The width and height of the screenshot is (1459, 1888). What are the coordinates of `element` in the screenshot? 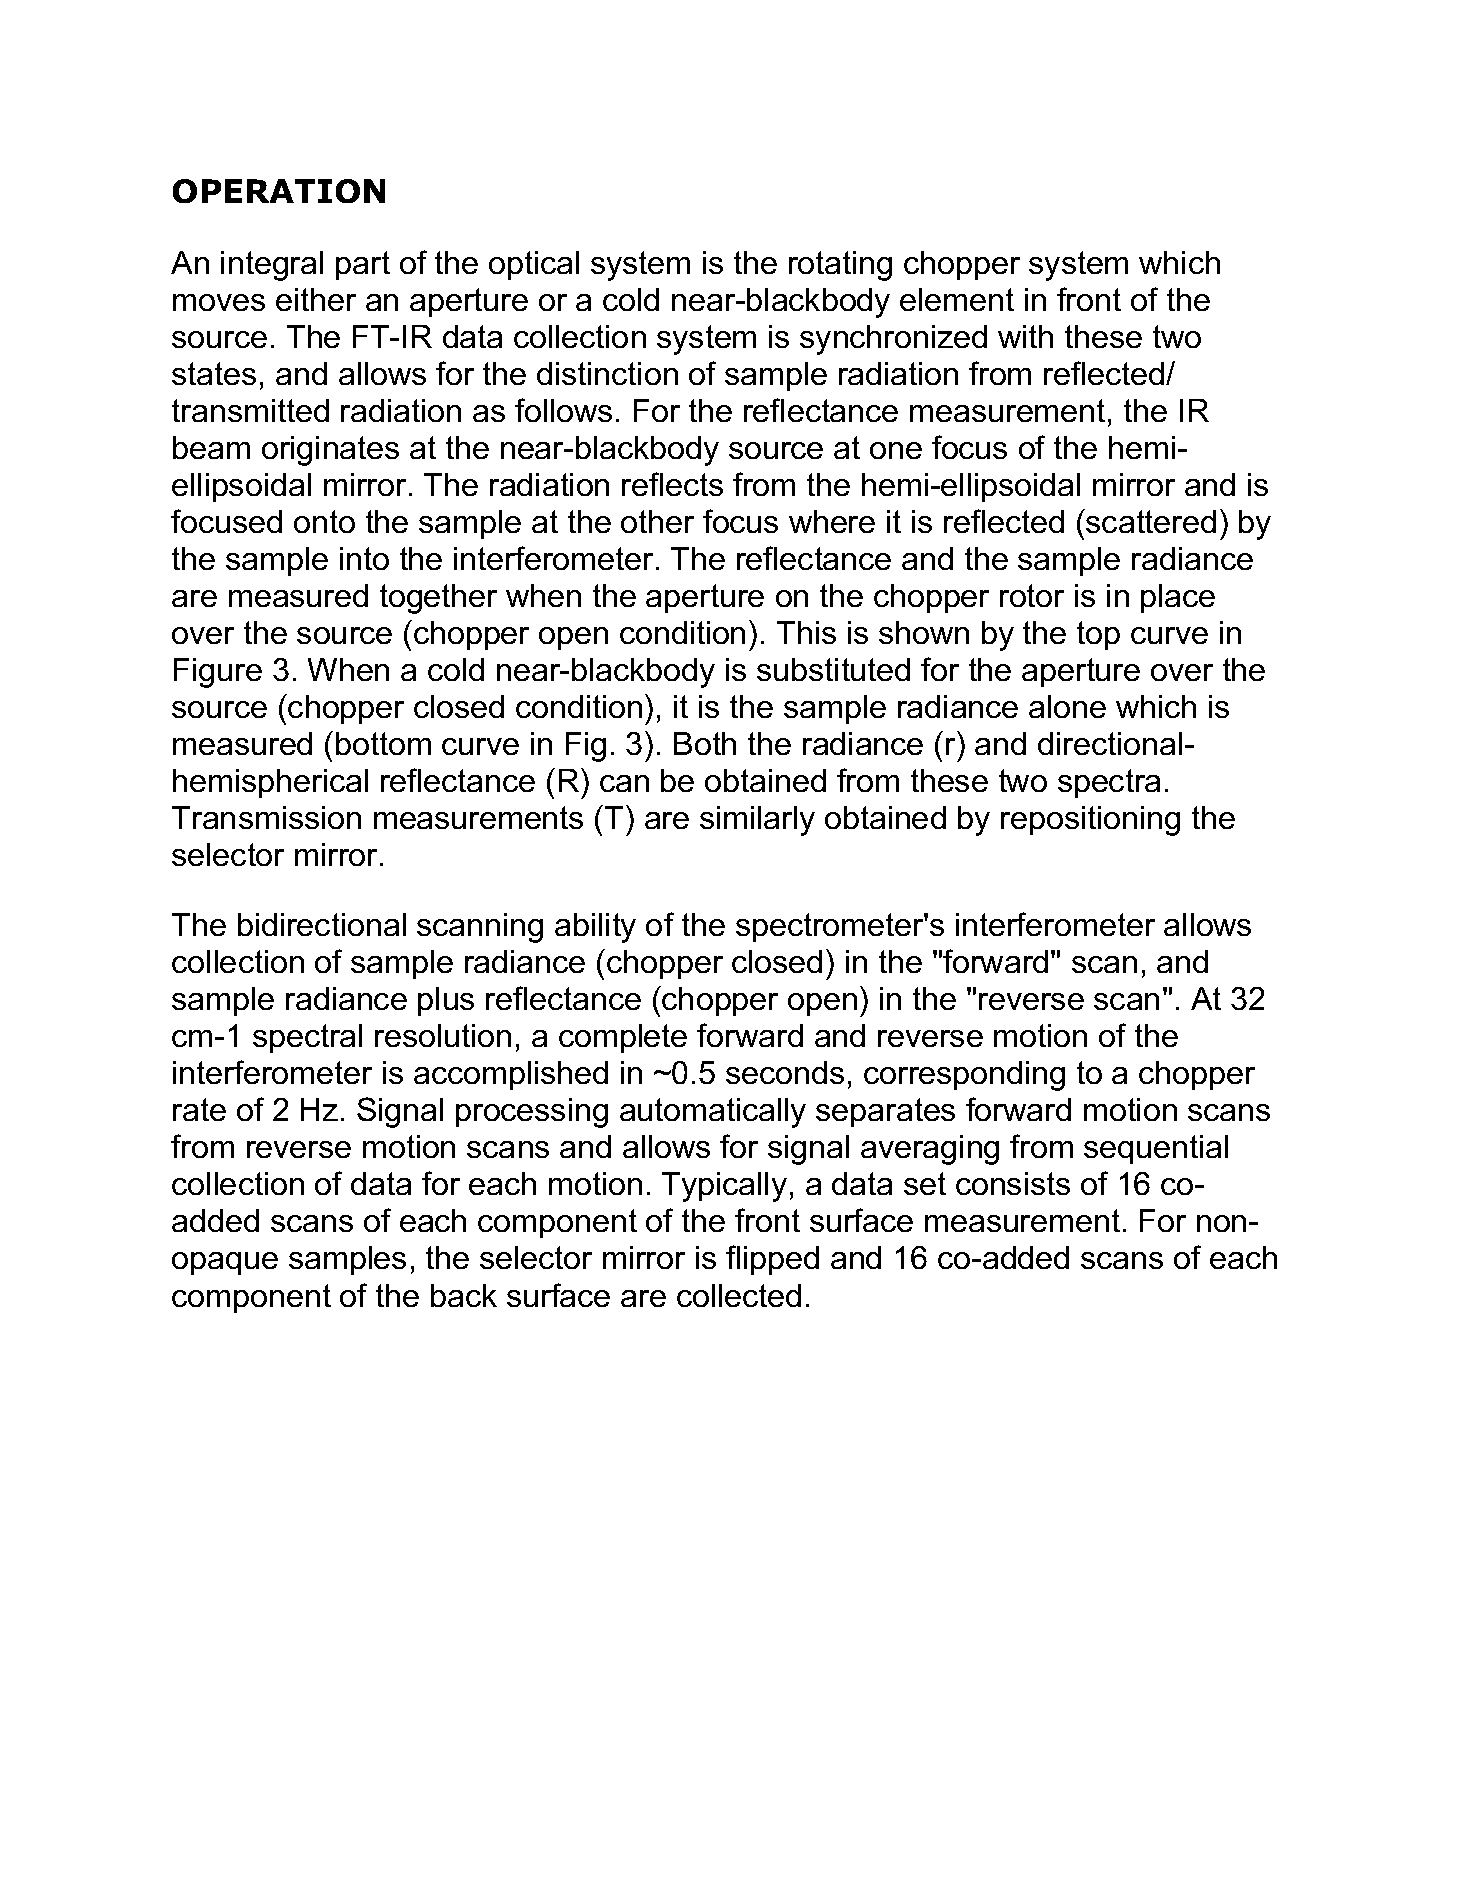 It's located at (957, 299).
